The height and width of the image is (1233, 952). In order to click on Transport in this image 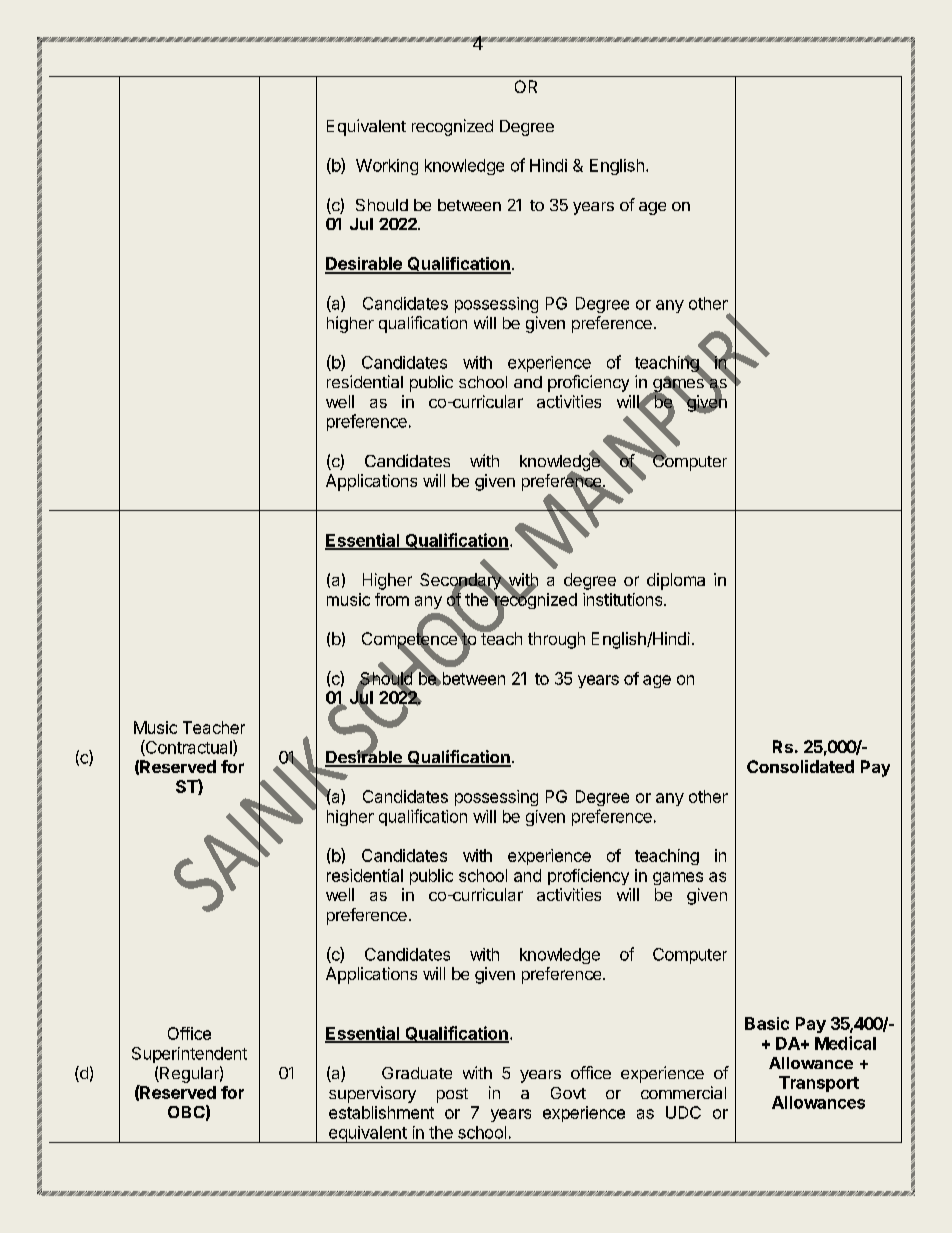, I will do `click(819, 1084)`.
